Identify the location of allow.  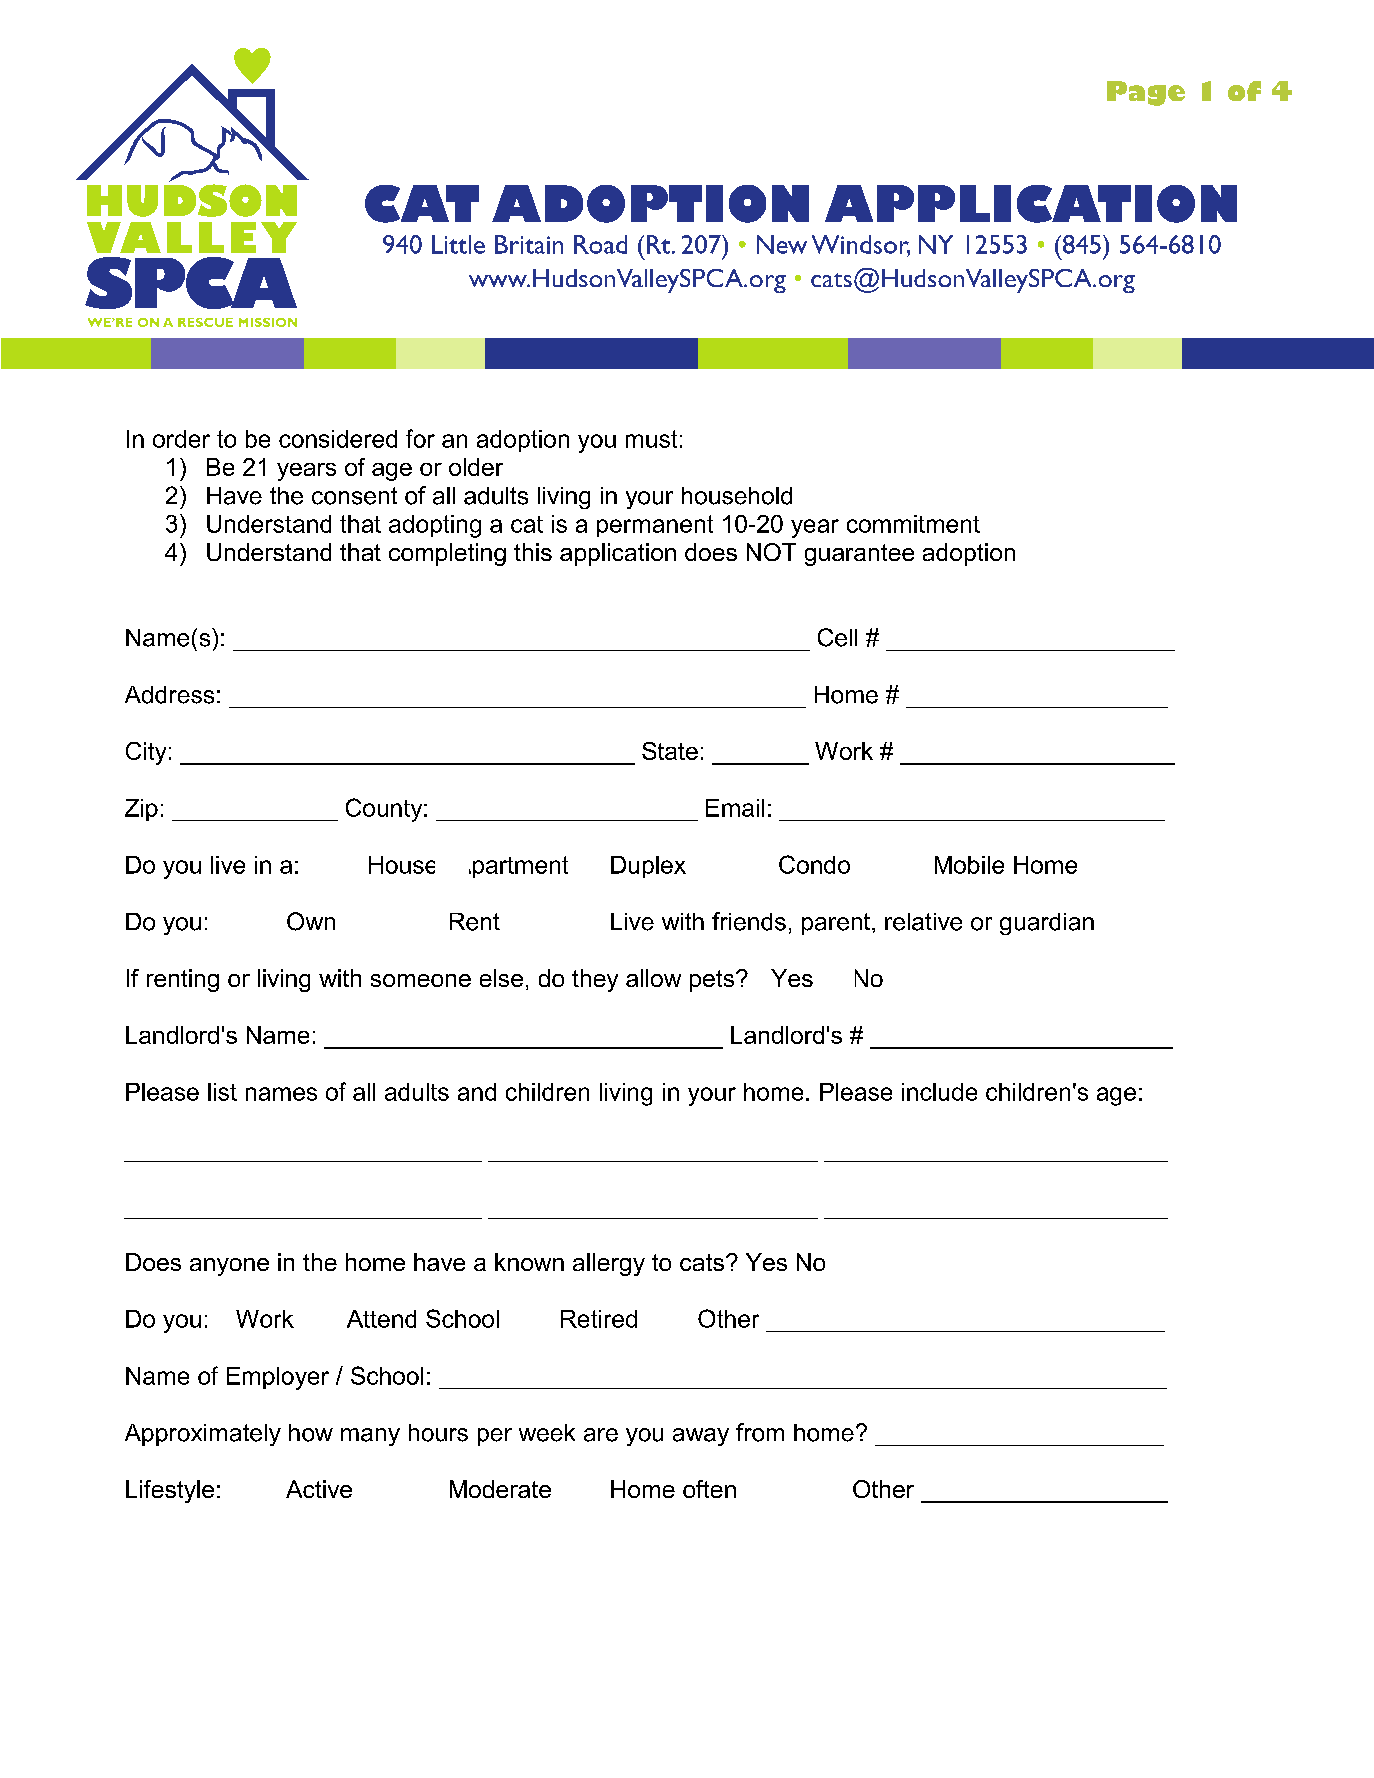
(653, 978).
